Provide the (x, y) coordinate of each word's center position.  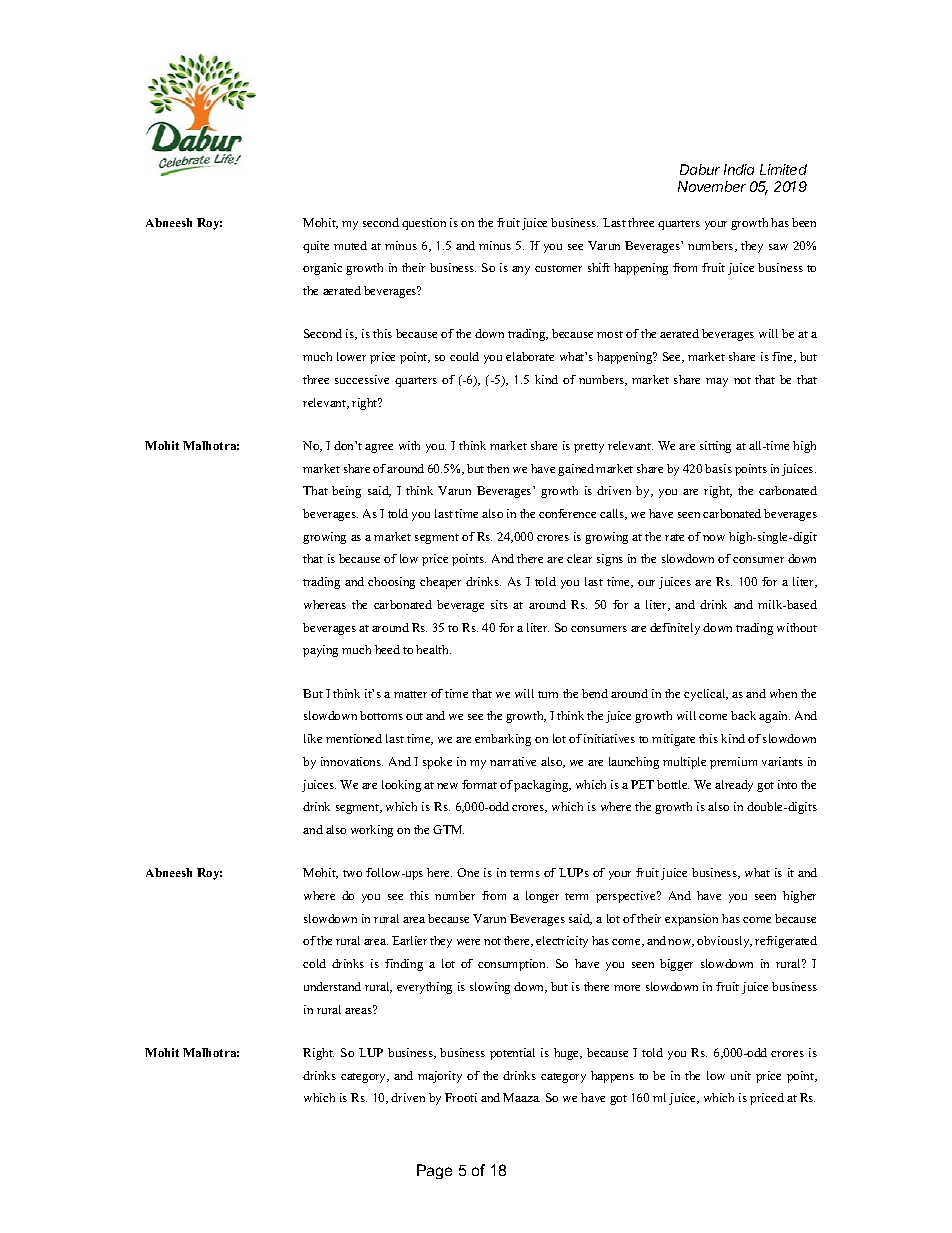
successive (362, 379)
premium (733, 763)
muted (350, 245)
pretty (589, 448)
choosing (391, 583)
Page (434, 1171)
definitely (675, 629)
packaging (542, 786)
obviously (724, 942)
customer (558, 268)
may (717, 382)
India (739, 169)
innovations (352, 761)
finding (404, 965)
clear (579, 558)
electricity (562, 942)
